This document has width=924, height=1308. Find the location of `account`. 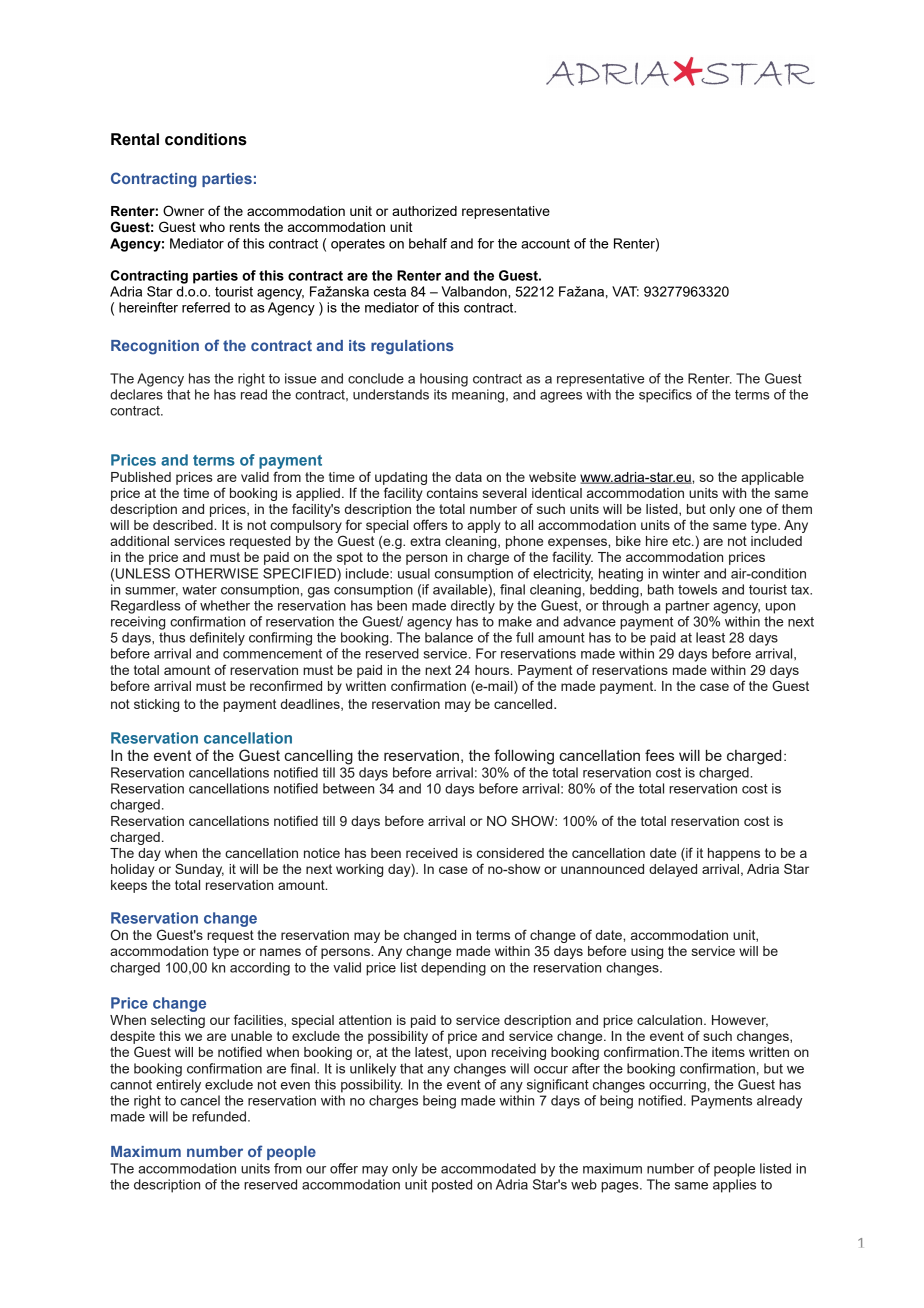

account is located at coordinates (545, 244).
